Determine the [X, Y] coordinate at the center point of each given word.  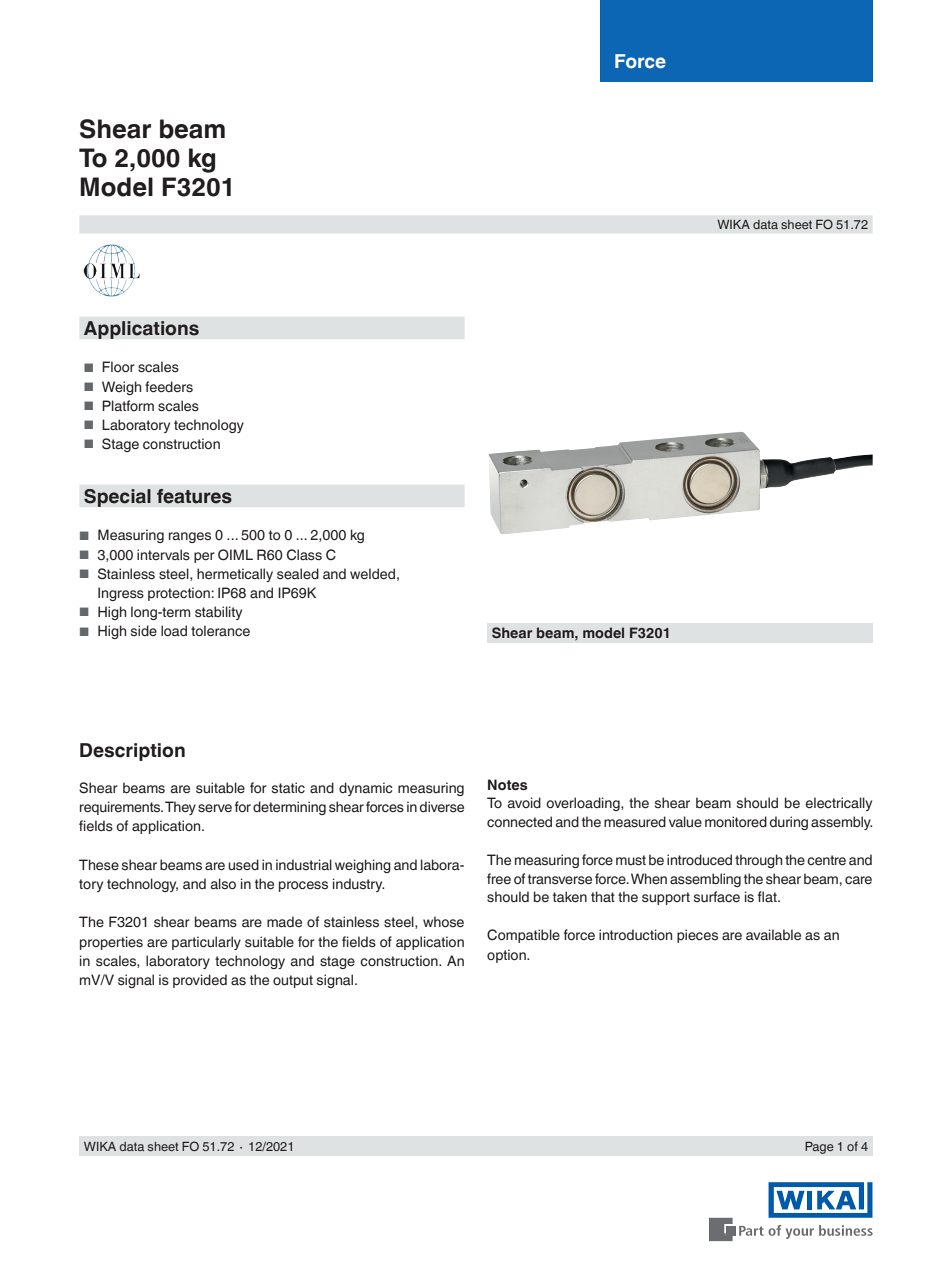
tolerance [220, 631]
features [194, 496]
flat [768, 896]
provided [200, 981]
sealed [298, 574]
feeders [169, 387]
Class [304, 555]
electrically [839, 804]
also [223, 883]
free [499, 879]
